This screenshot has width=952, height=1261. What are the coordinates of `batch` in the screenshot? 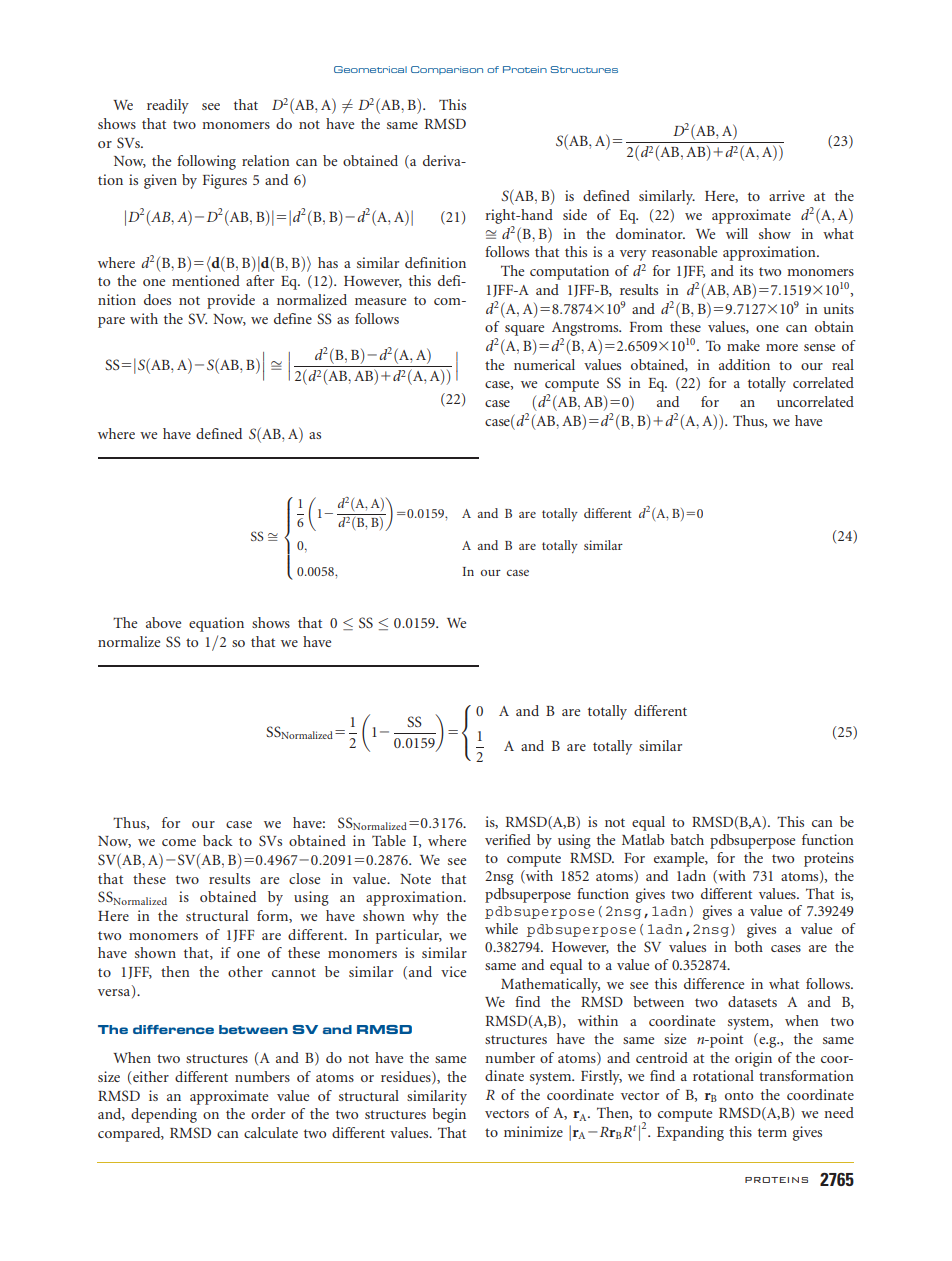 It's located at (687, 839).
